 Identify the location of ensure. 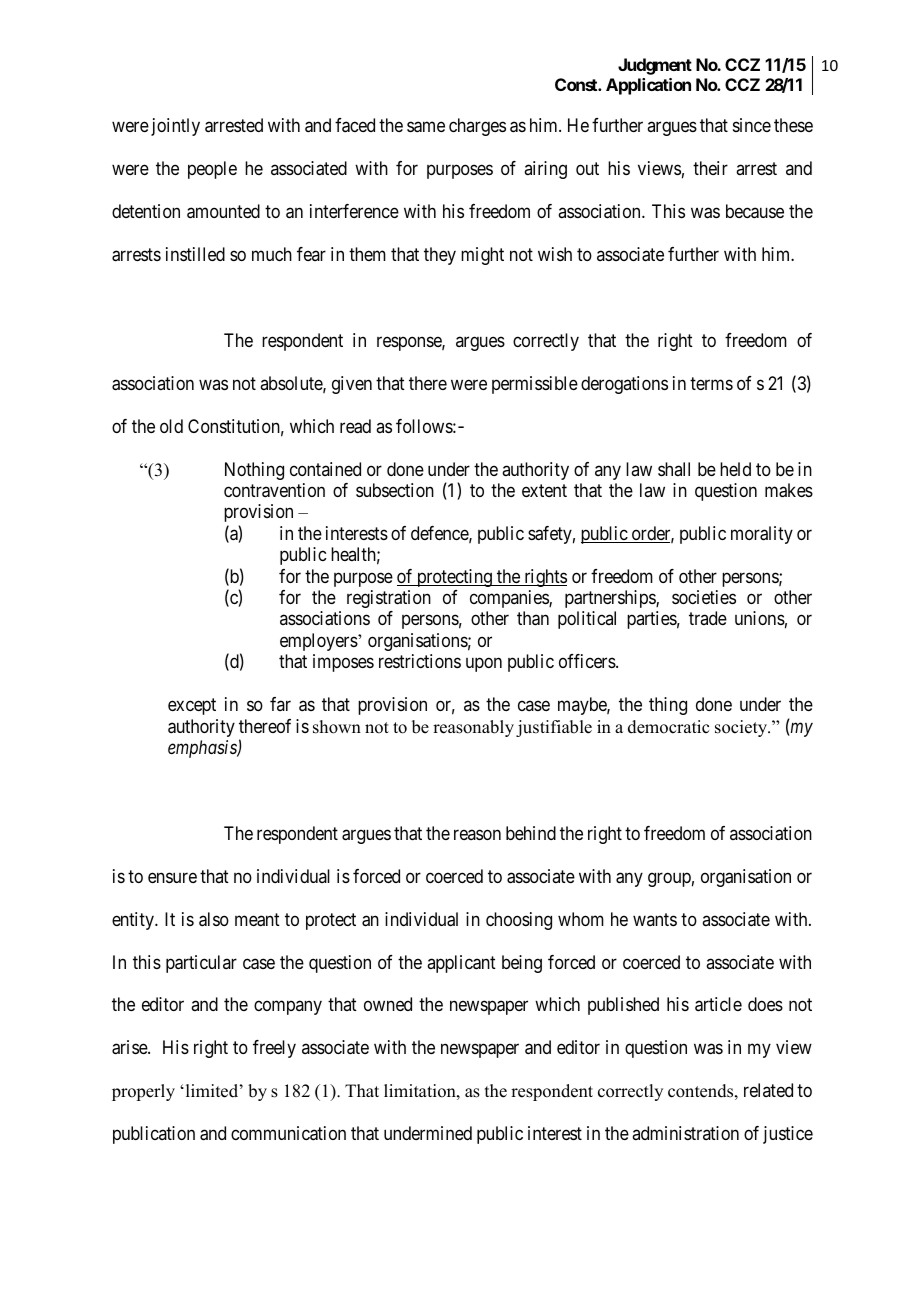
(172, 877).
